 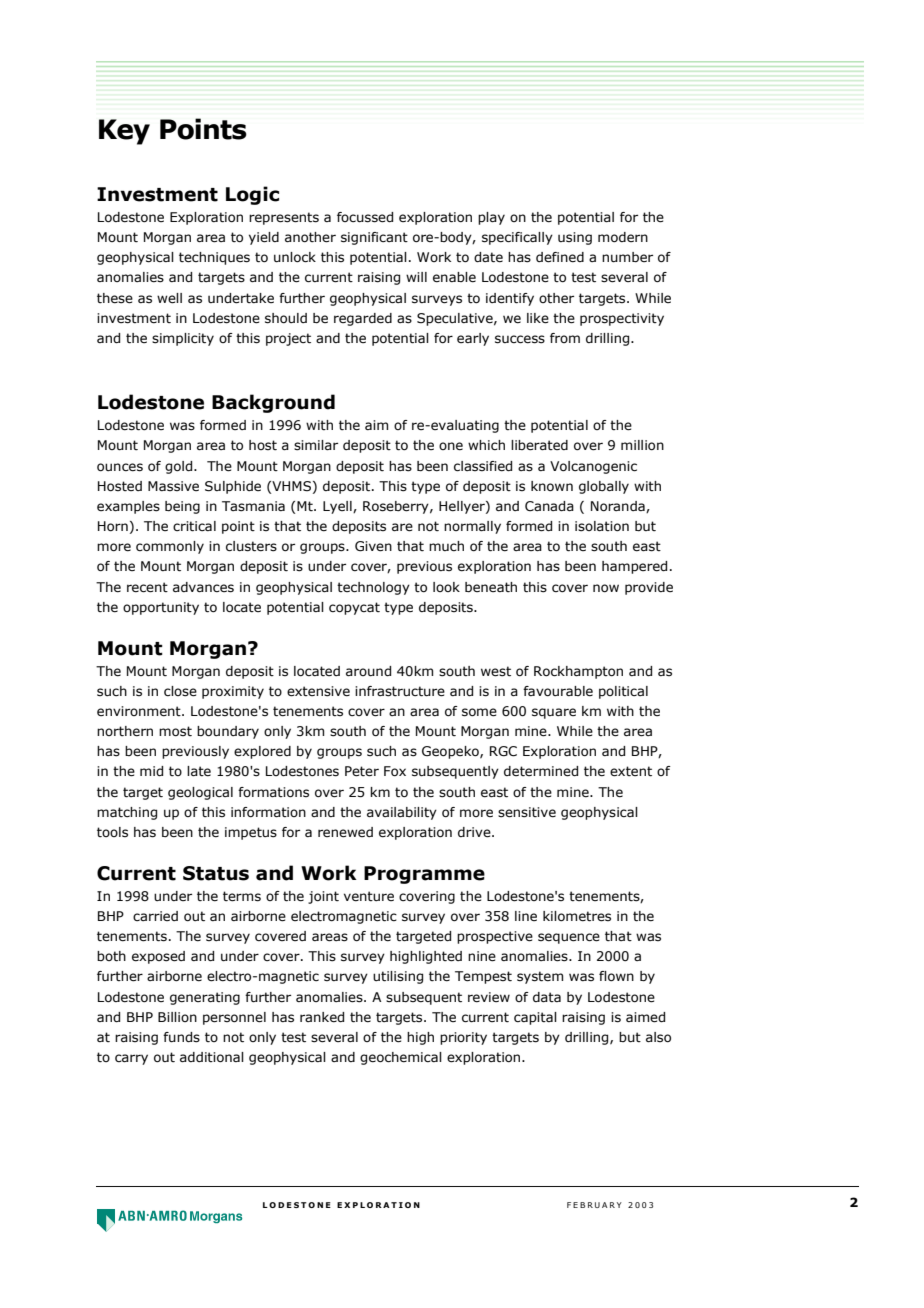 I want to click on additional, so click(x=212, y=1057).
